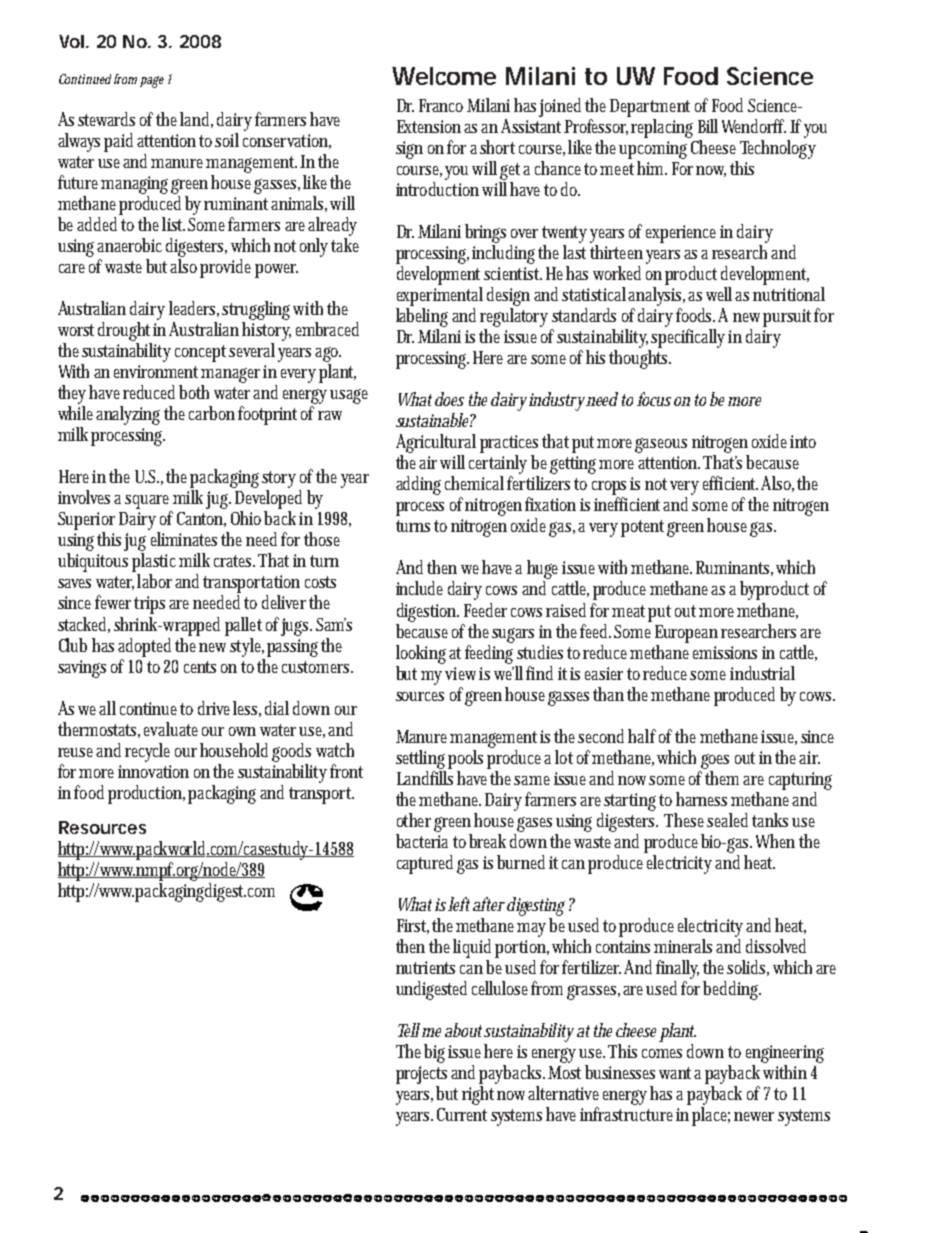  What do you see at coordinates (428, 612) in the page?
I see `digestion` at bounding box center [428, 612].
